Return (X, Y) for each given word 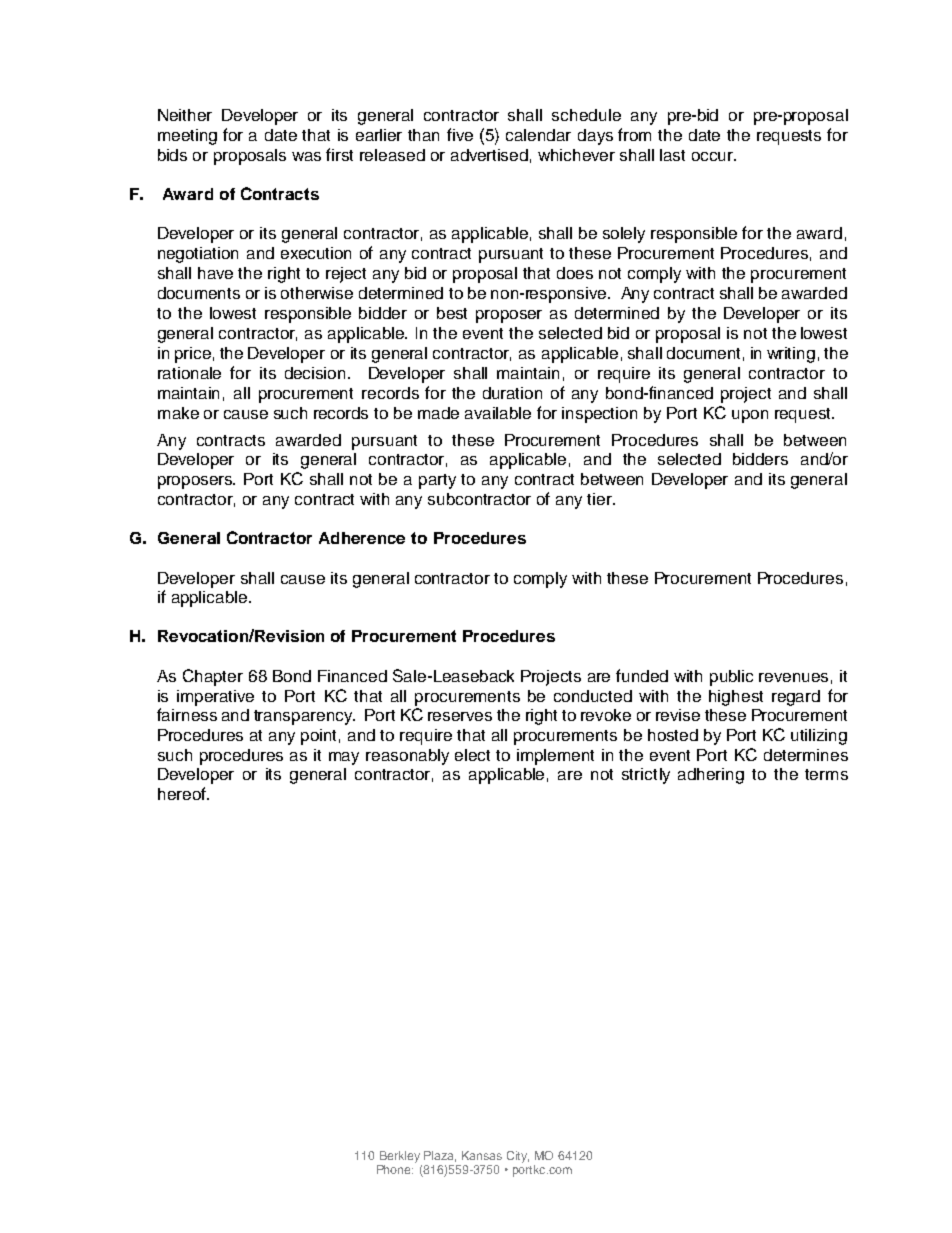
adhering (711, 776)
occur (714, 156)
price (193, 355)
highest (736, 698)
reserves (460, 716)
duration (512, 393)
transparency (304, 717)
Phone (395, 1169)
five (460, 134)
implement (555, 757)
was (306, 156)
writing (791, 355)
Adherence (362, 538)
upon (750, 416)
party (437, 481)
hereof (183, 793)
